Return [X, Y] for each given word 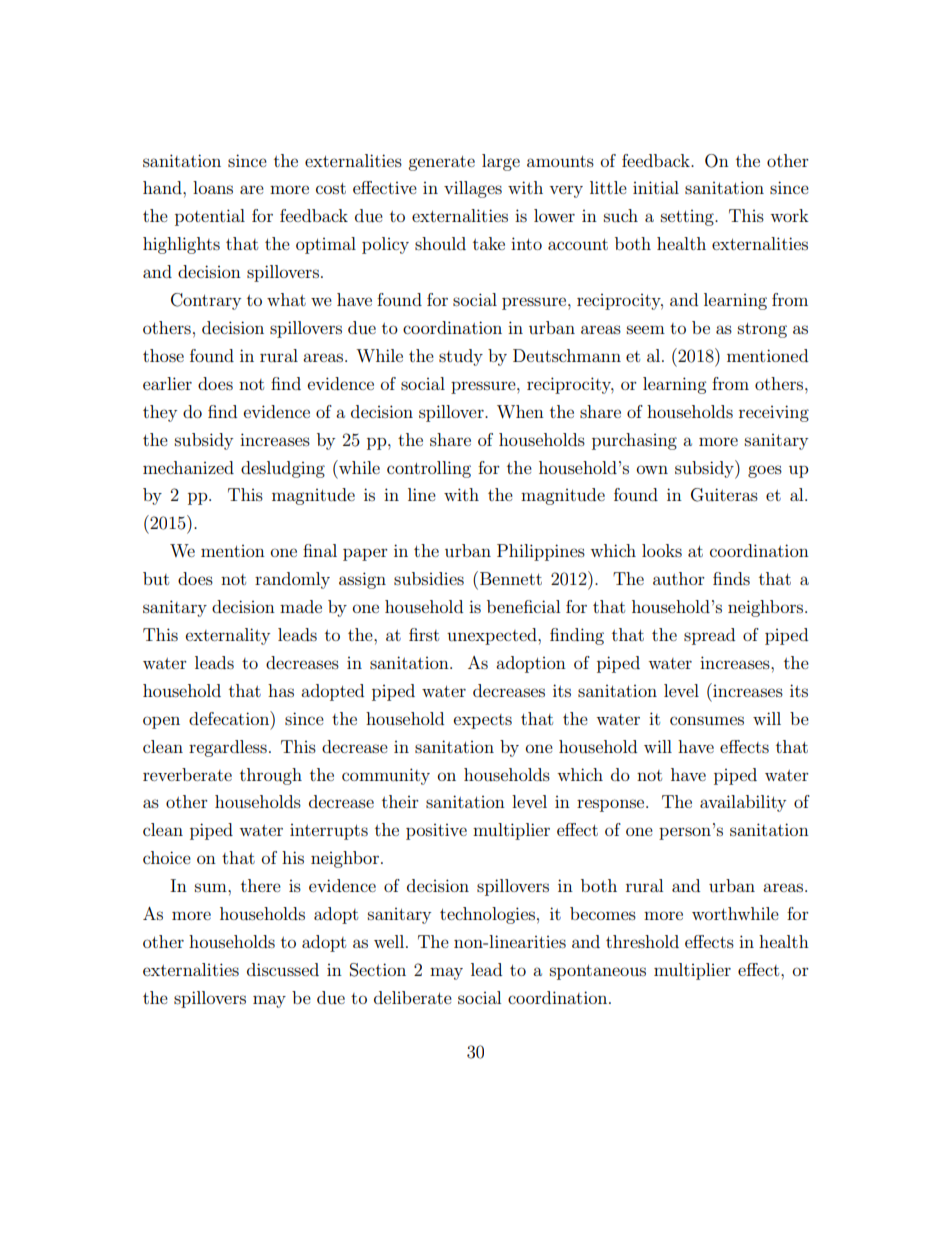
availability [743, 803]
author [679, 578]
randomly [292, 580]
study [461, 357]
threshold [642, 941]
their [400, 801]
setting [688, 218]
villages [473, 189]
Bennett [511, 578]
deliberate [413, 997]
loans [213, 187]
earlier [167, 383]
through [271, 776]
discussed [283, 969]
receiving [774, 413]
